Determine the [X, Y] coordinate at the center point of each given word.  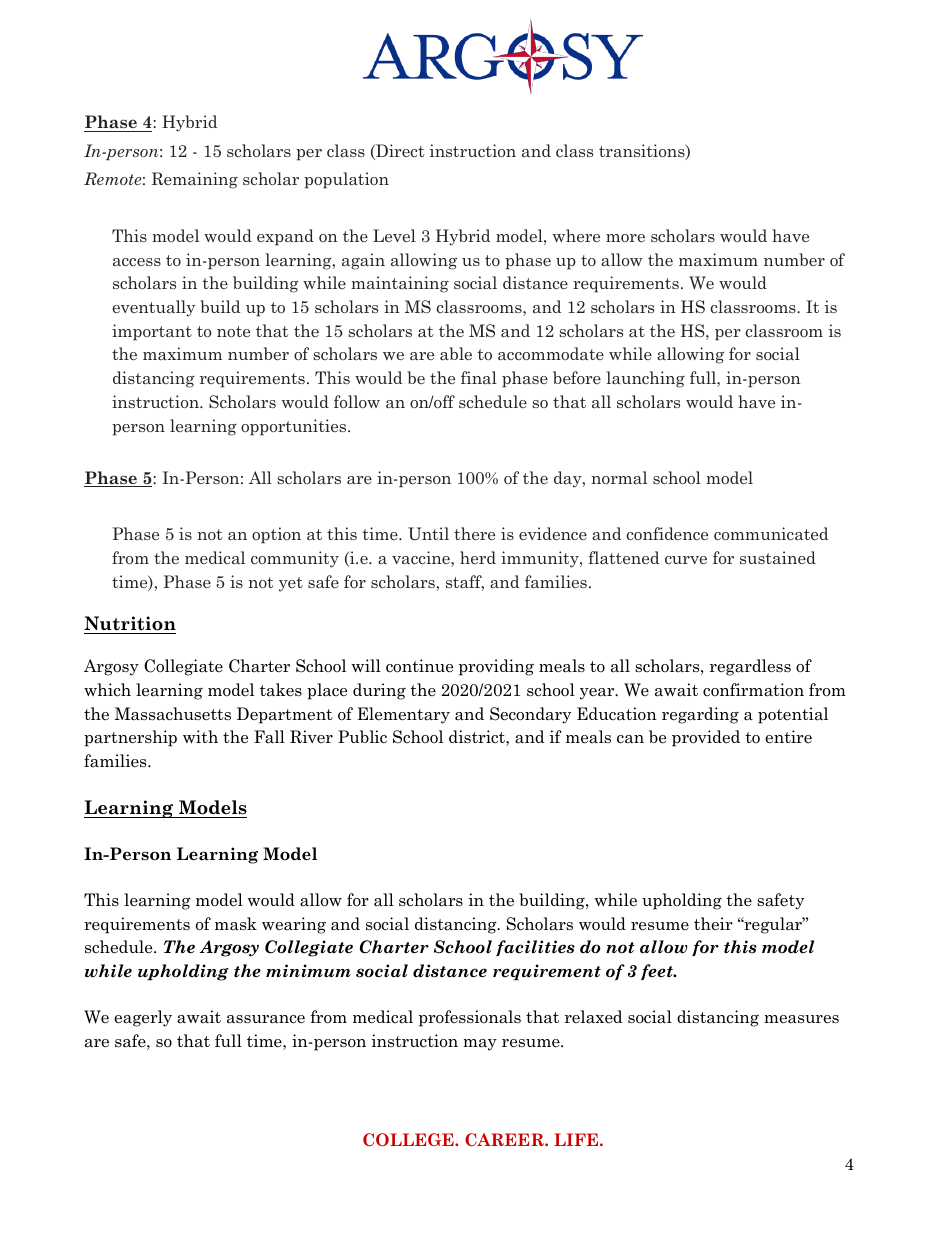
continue [419, 666]
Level [394, 235]
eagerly [143, 1018]
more [625, 238]
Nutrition [130, 625]
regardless [750, 667]
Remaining [195, 180]
